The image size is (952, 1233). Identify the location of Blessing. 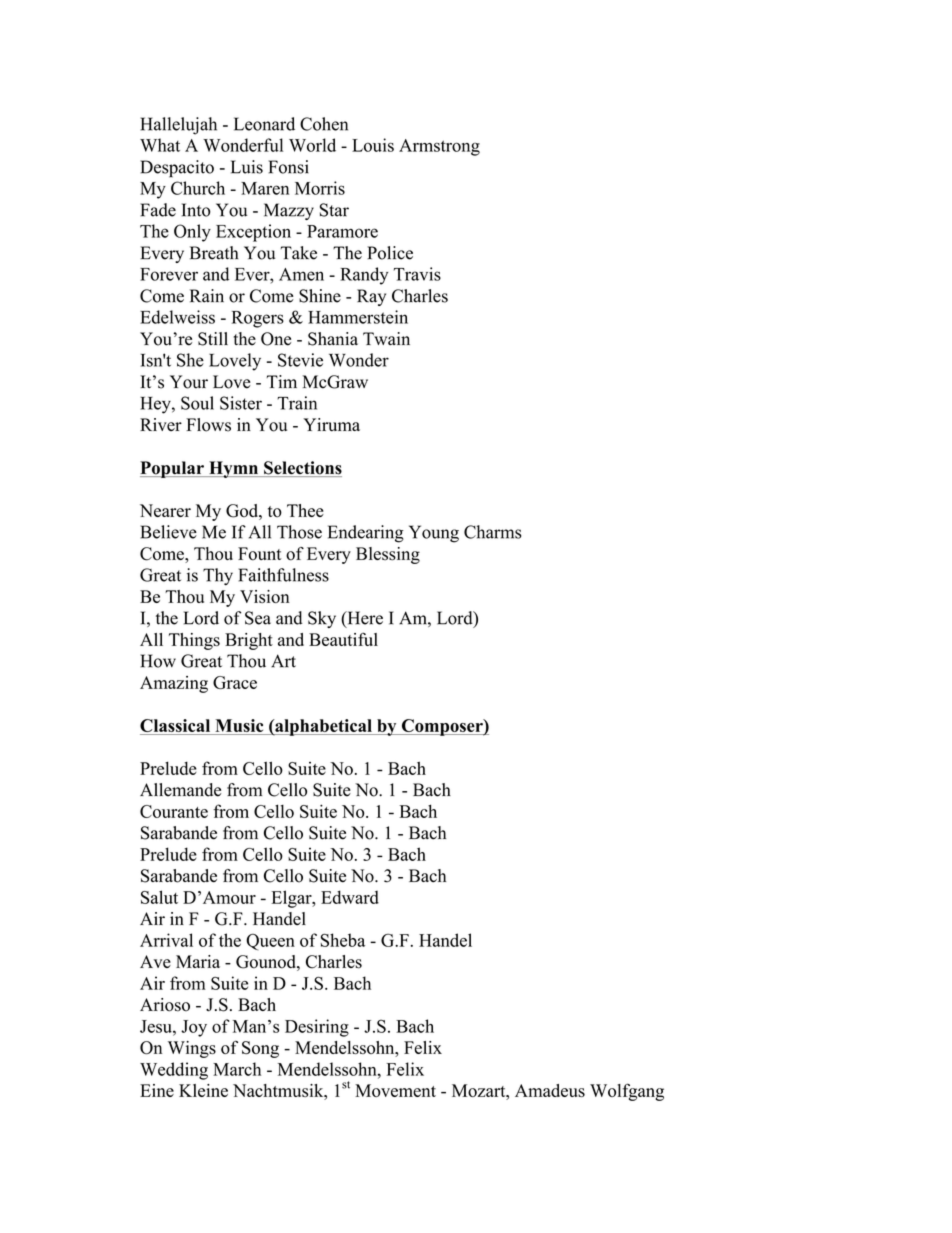
(388, 555).
